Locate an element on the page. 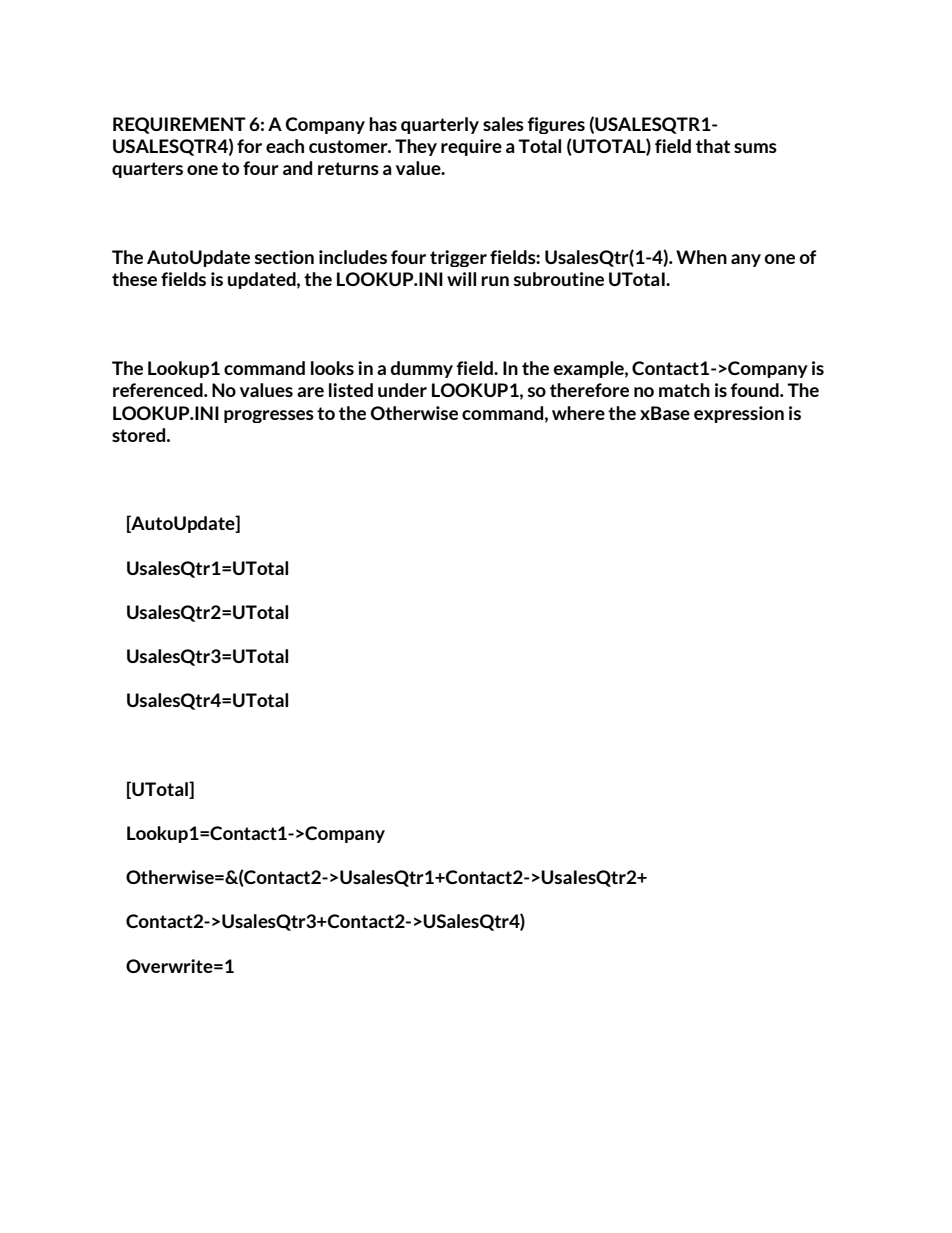 This image has width=952, height=1233. progresses is located at coordinates (269, 416).
